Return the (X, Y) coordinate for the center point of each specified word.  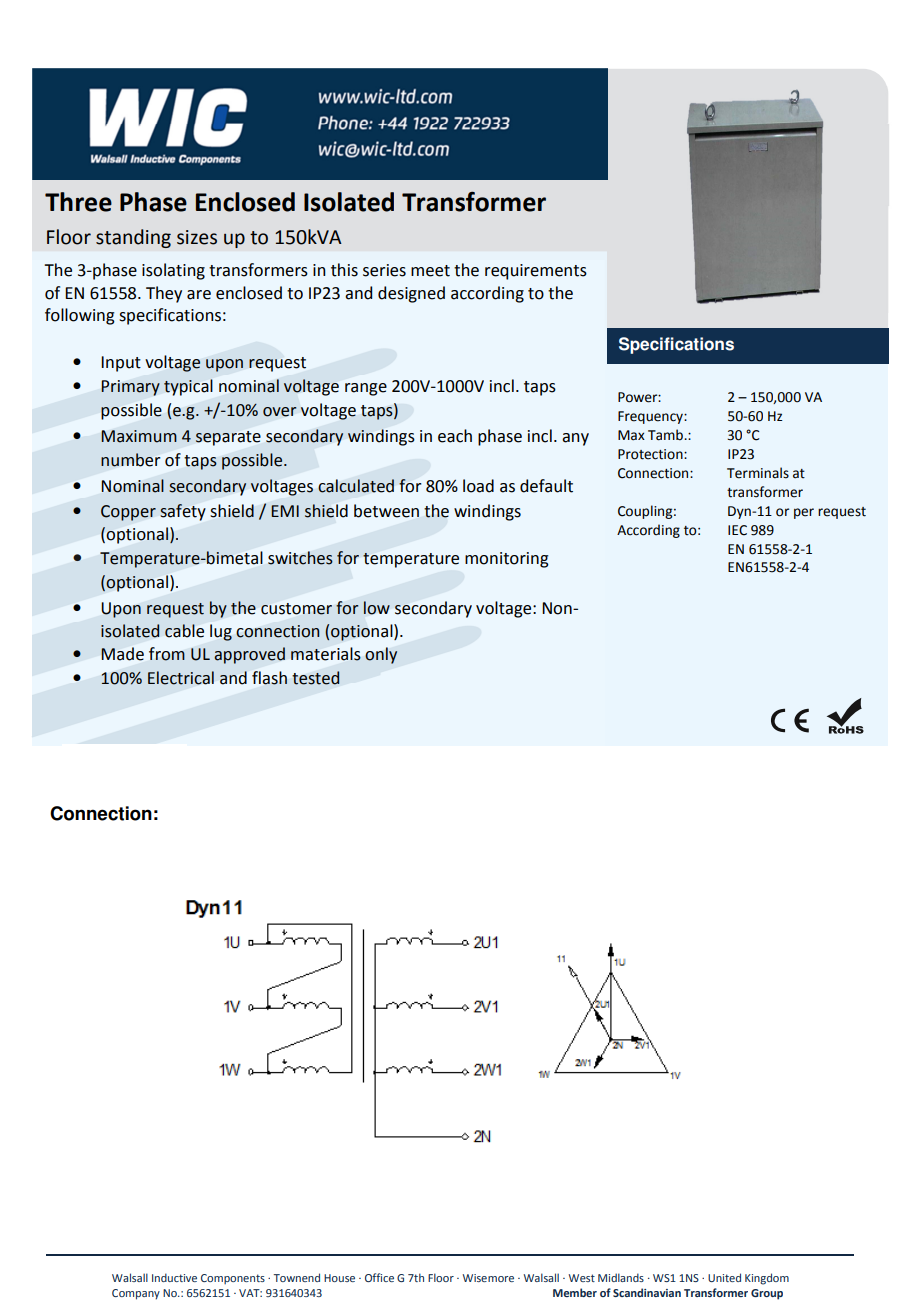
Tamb (666, 435)
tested (316, 678)
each (455, 436)
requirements (536, 272)
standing (133, 238)
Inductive (174, 1277)
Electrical (181, 678)
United (724, 1277)
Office (379, 1277)
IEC (737, 530)
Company (136, 1294)
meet (430, 271)
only (381, 655)
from (167, 654)
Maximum (139, 436)
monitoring (507, 560)
